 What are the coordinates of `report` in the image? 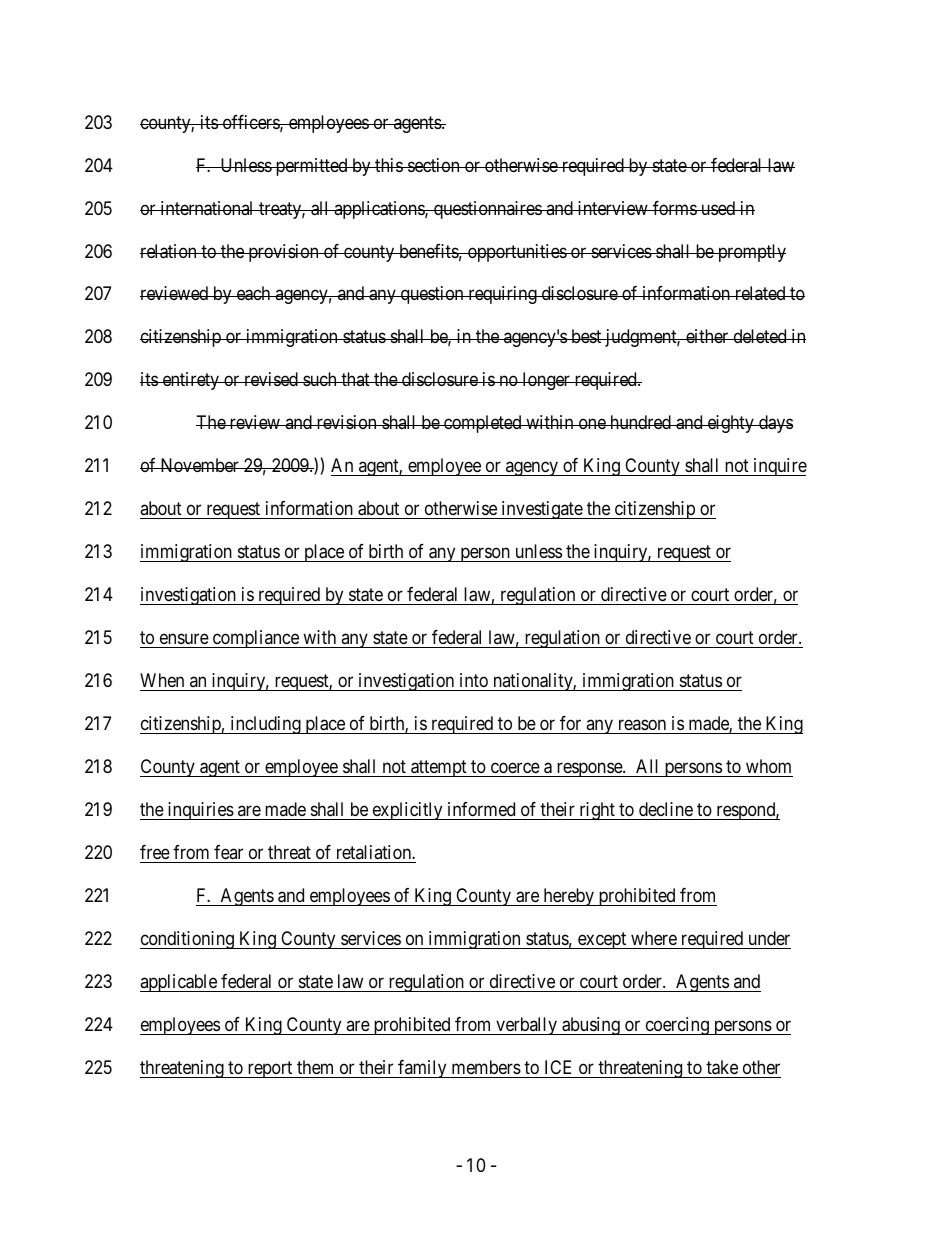 It's located at (270, 1069).
